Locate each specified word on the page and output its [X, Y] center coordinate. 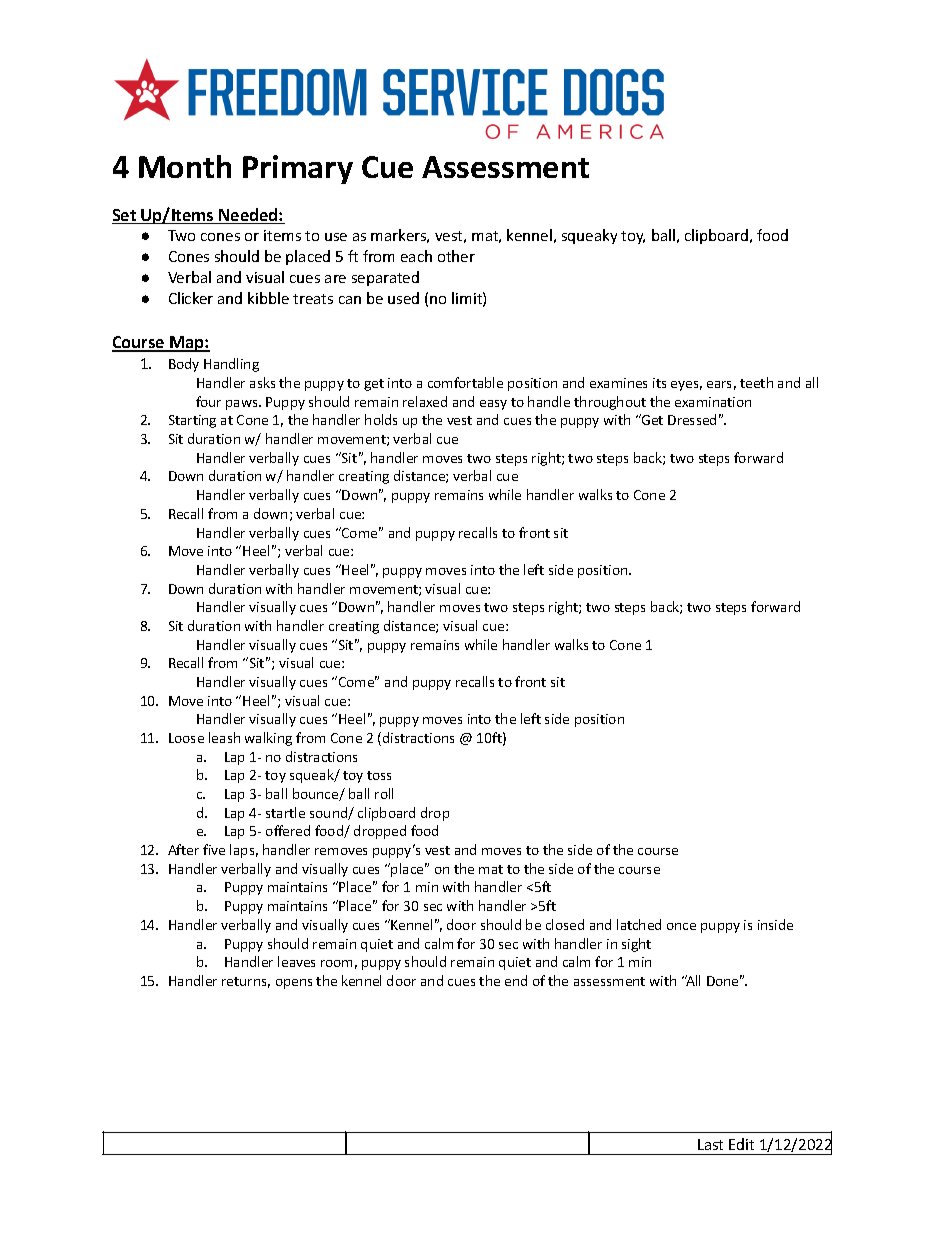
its [659, 383]
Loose [186, 738]
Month [185, 166]
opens [294, 984]
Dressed [692, 419]
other [456, 256]
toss [379, 775]
